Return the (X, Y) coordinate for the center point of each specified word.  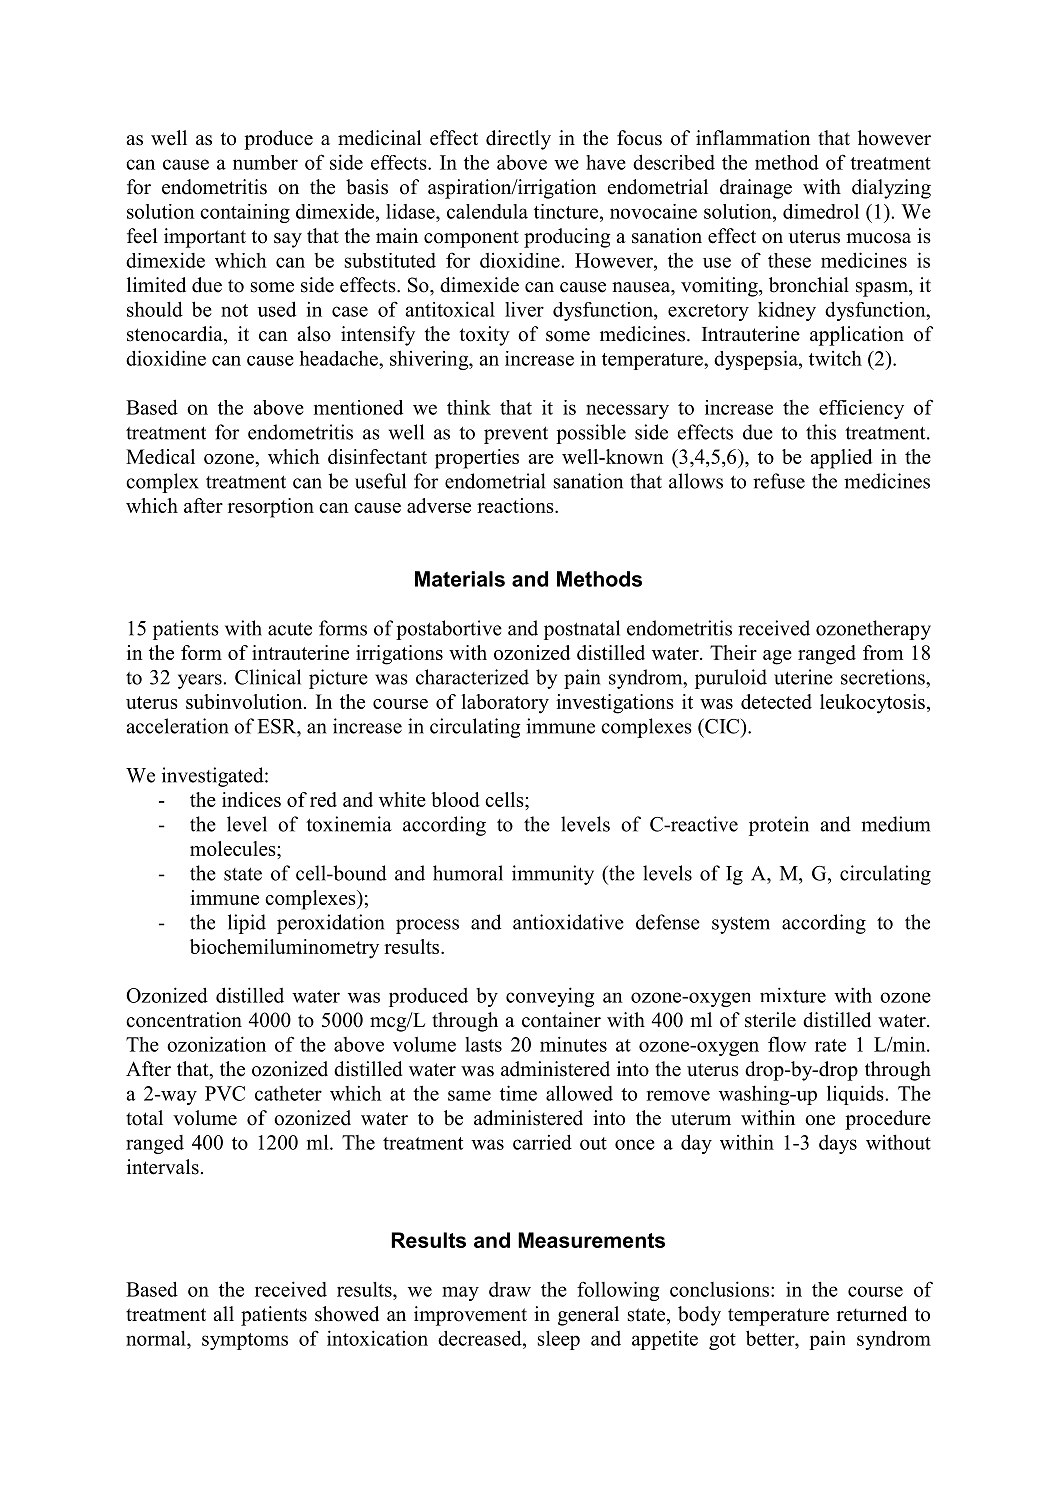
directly (518, 140)
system (741, 925)
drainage (756, 189)
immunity (553, 875)
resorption (271, 508)
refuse (779, 481)
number (265, 162)
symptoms (245, 1341)
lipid (247, 924)
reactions (516, 505)
